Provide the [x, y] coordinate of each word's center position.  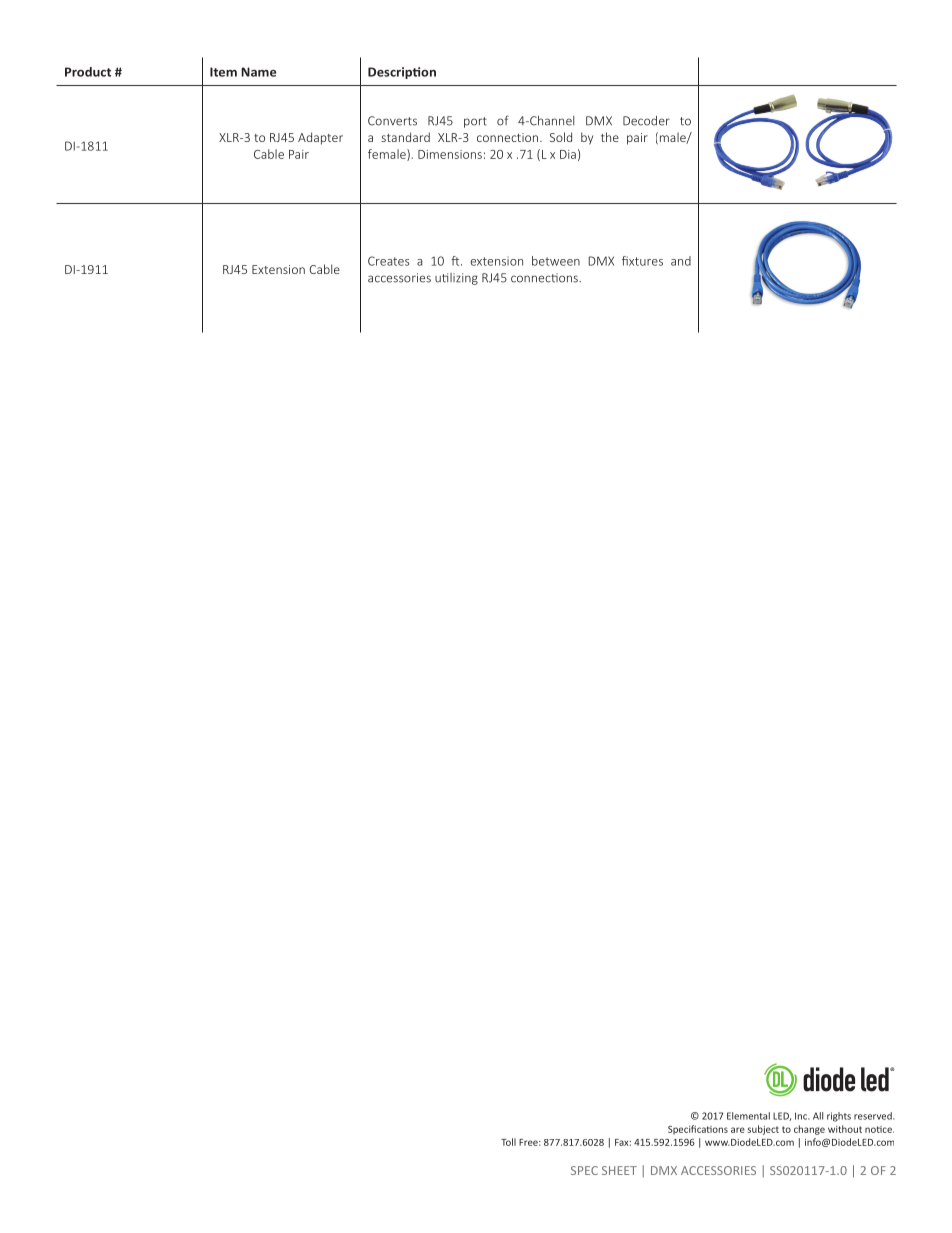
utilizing [456, 279]
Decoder [646, 121]
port [475, 122]
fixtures [642, 261]
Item [223, 72]
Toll [508, 1142]
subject [763, 1130]
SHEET [619, 1170]
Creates [388, 261]
